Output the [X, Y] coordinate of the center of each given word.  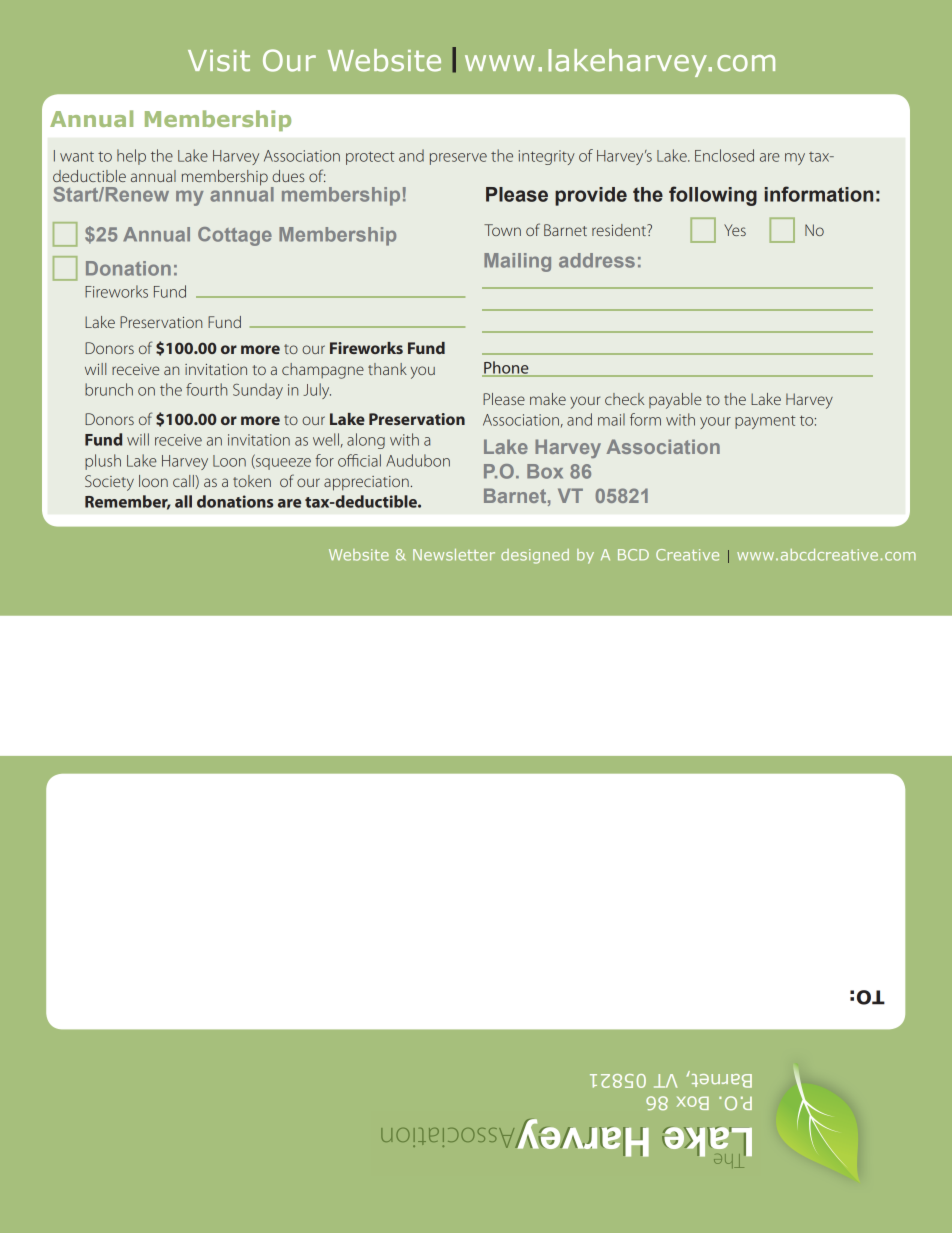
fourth [206, 389]
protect [370, 158]
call [184, 481]
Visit [219, 61]
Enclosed [724, 155]
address [597, 260]
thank [387, 369]
